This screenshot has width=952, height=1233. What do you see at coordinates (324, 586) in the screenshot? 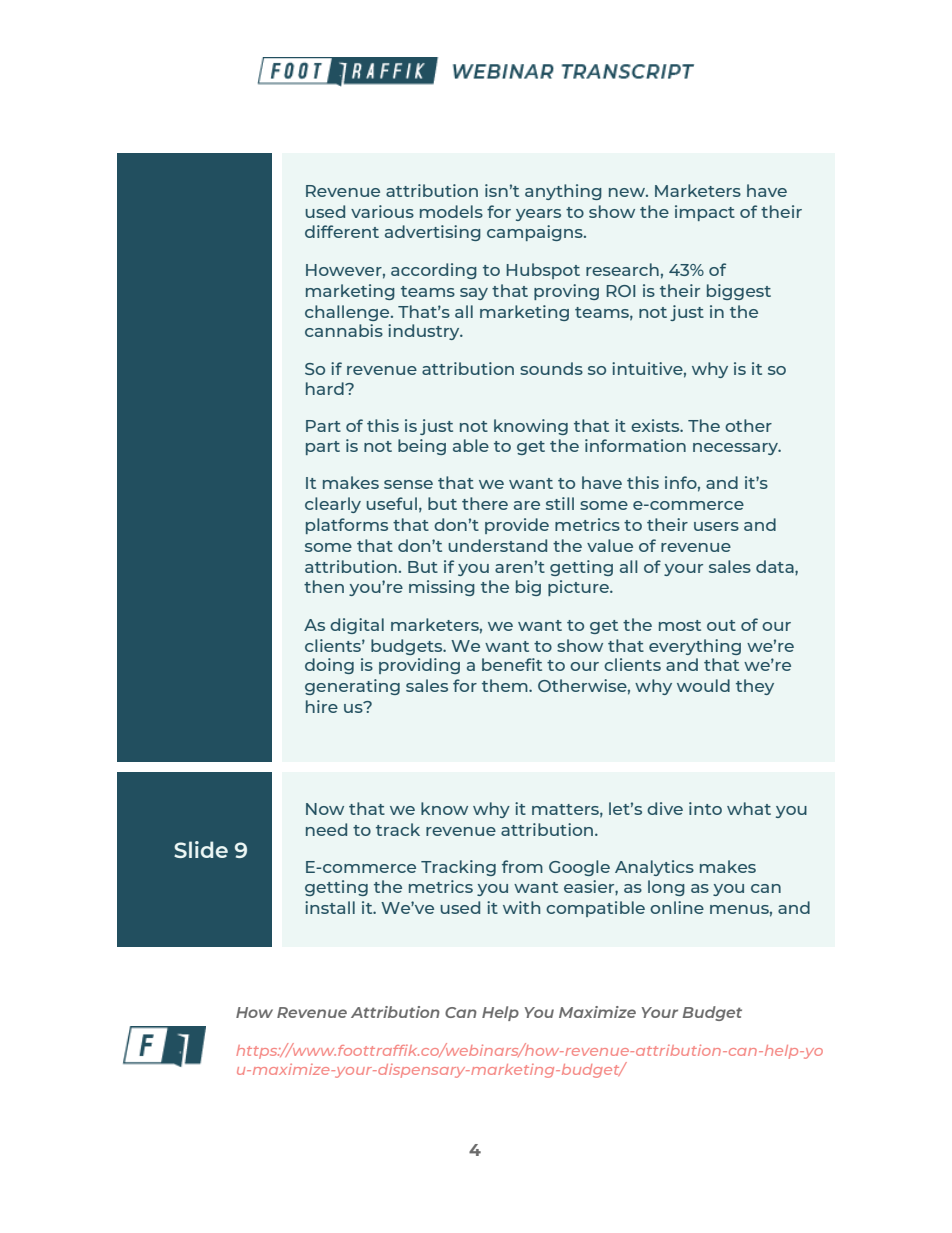
I see `then` at bounding box center [324, 586].
